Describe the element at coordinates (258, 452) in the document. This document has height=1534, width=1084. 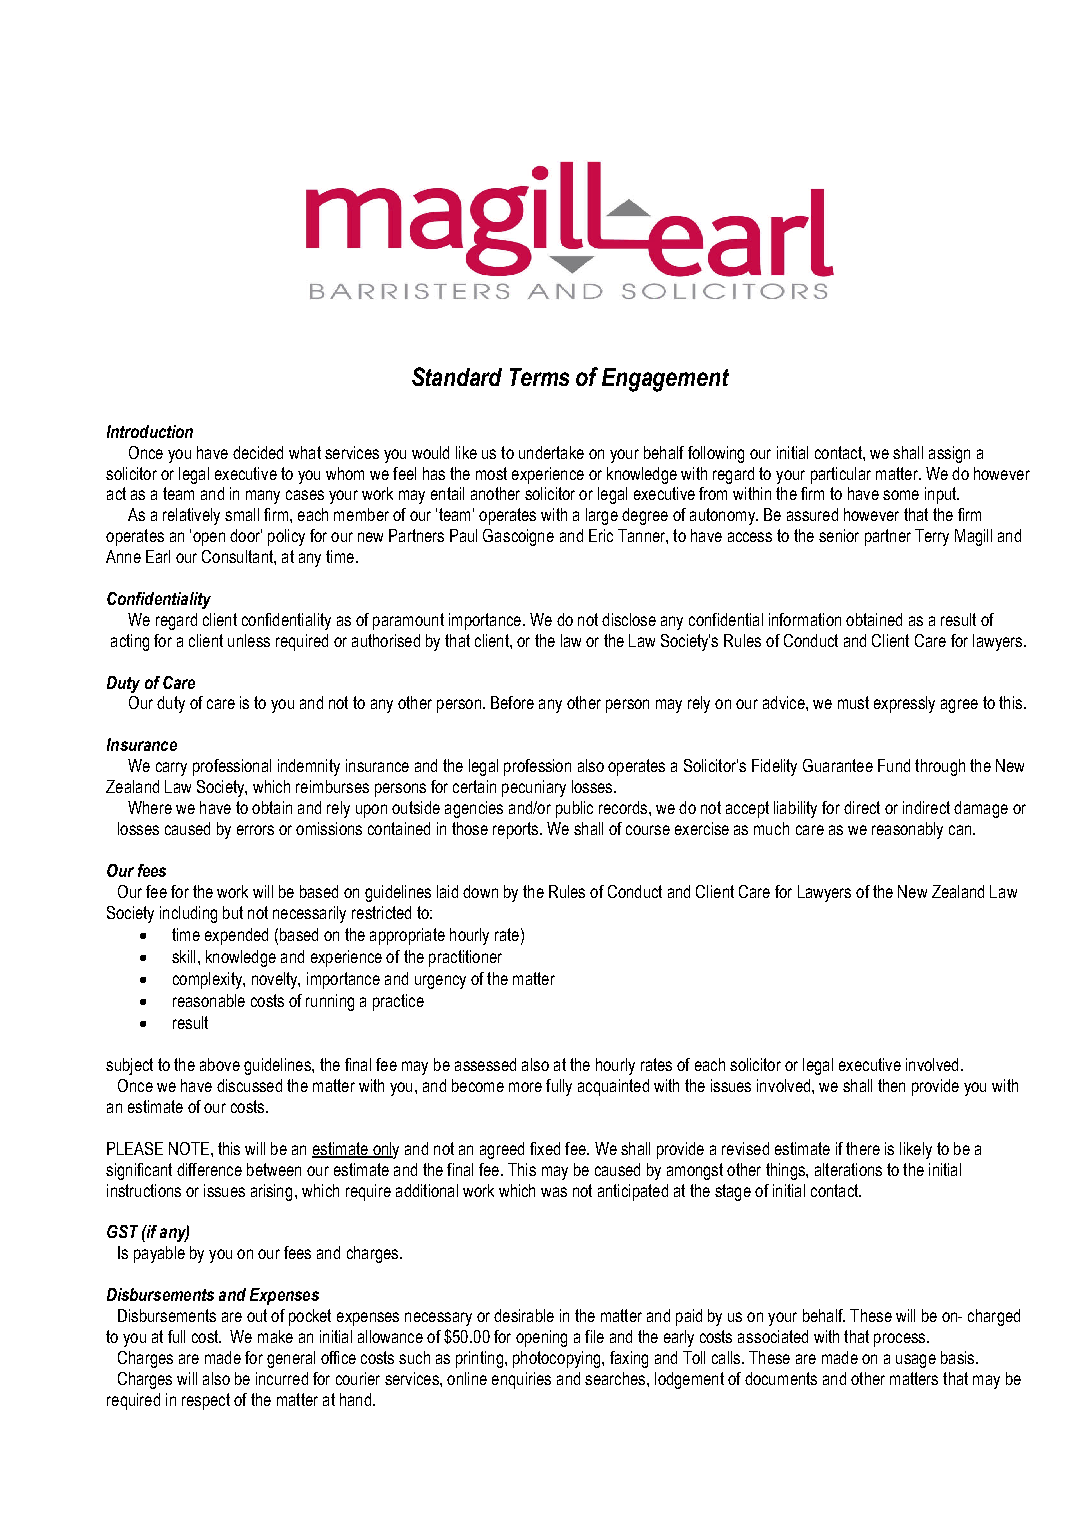
I see `decided` at that location.
